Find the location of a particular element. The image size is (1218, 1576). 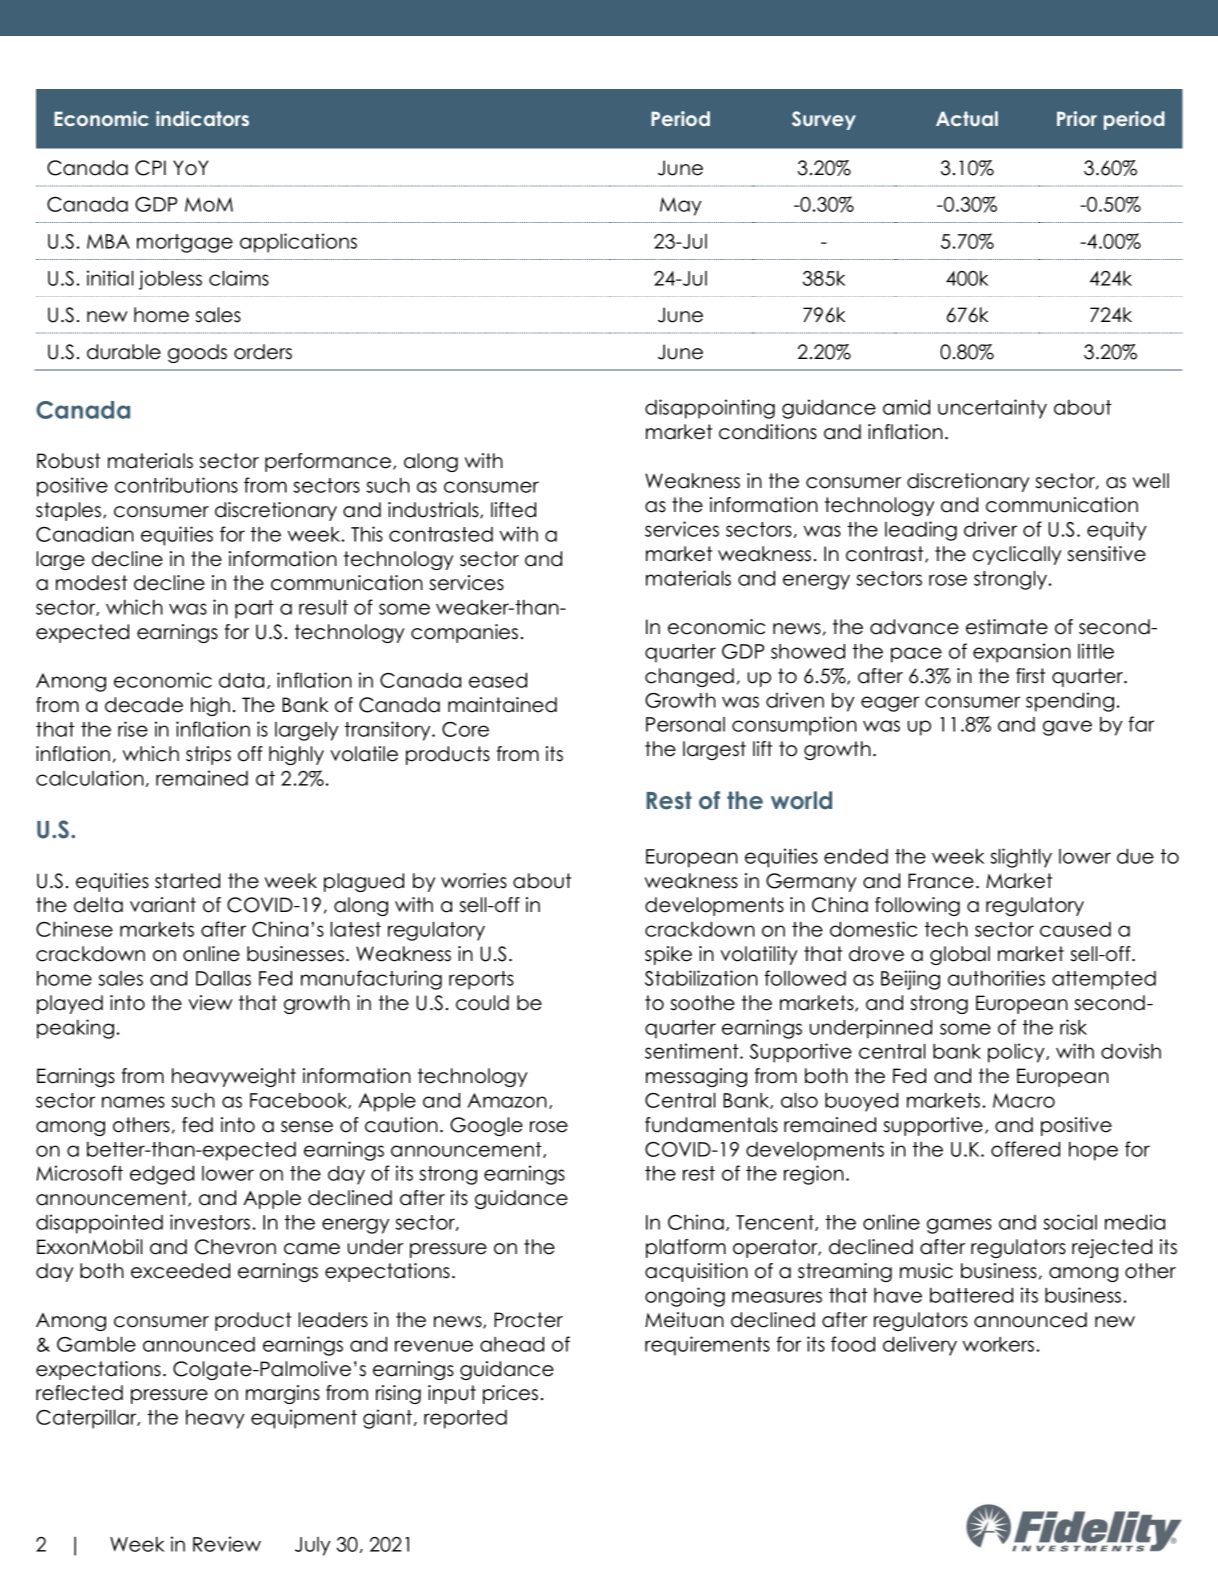

fundamentals is located at coordinates (711, 1125).
